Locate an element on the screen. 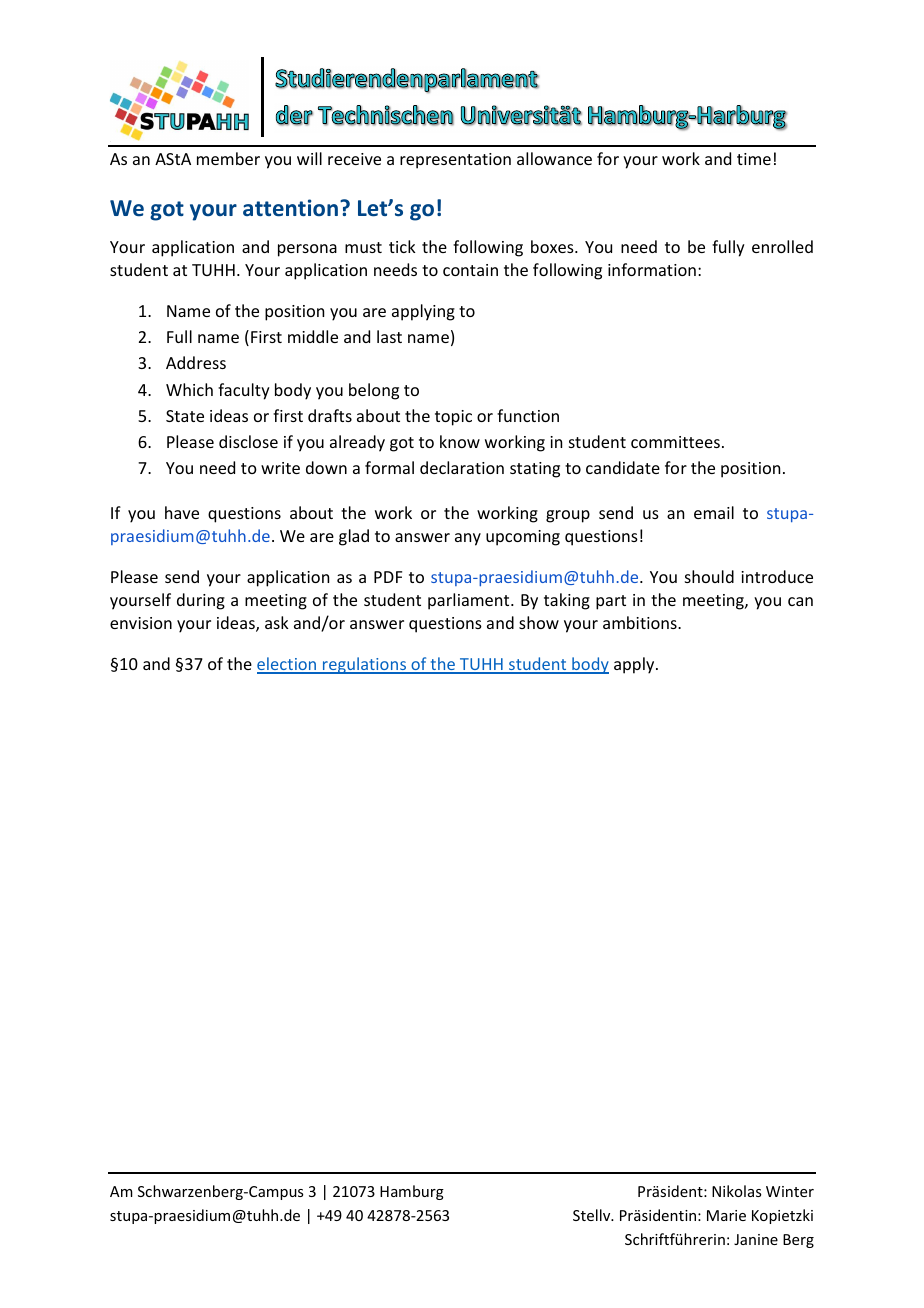  disclose is located at coordinates (248, 441).
